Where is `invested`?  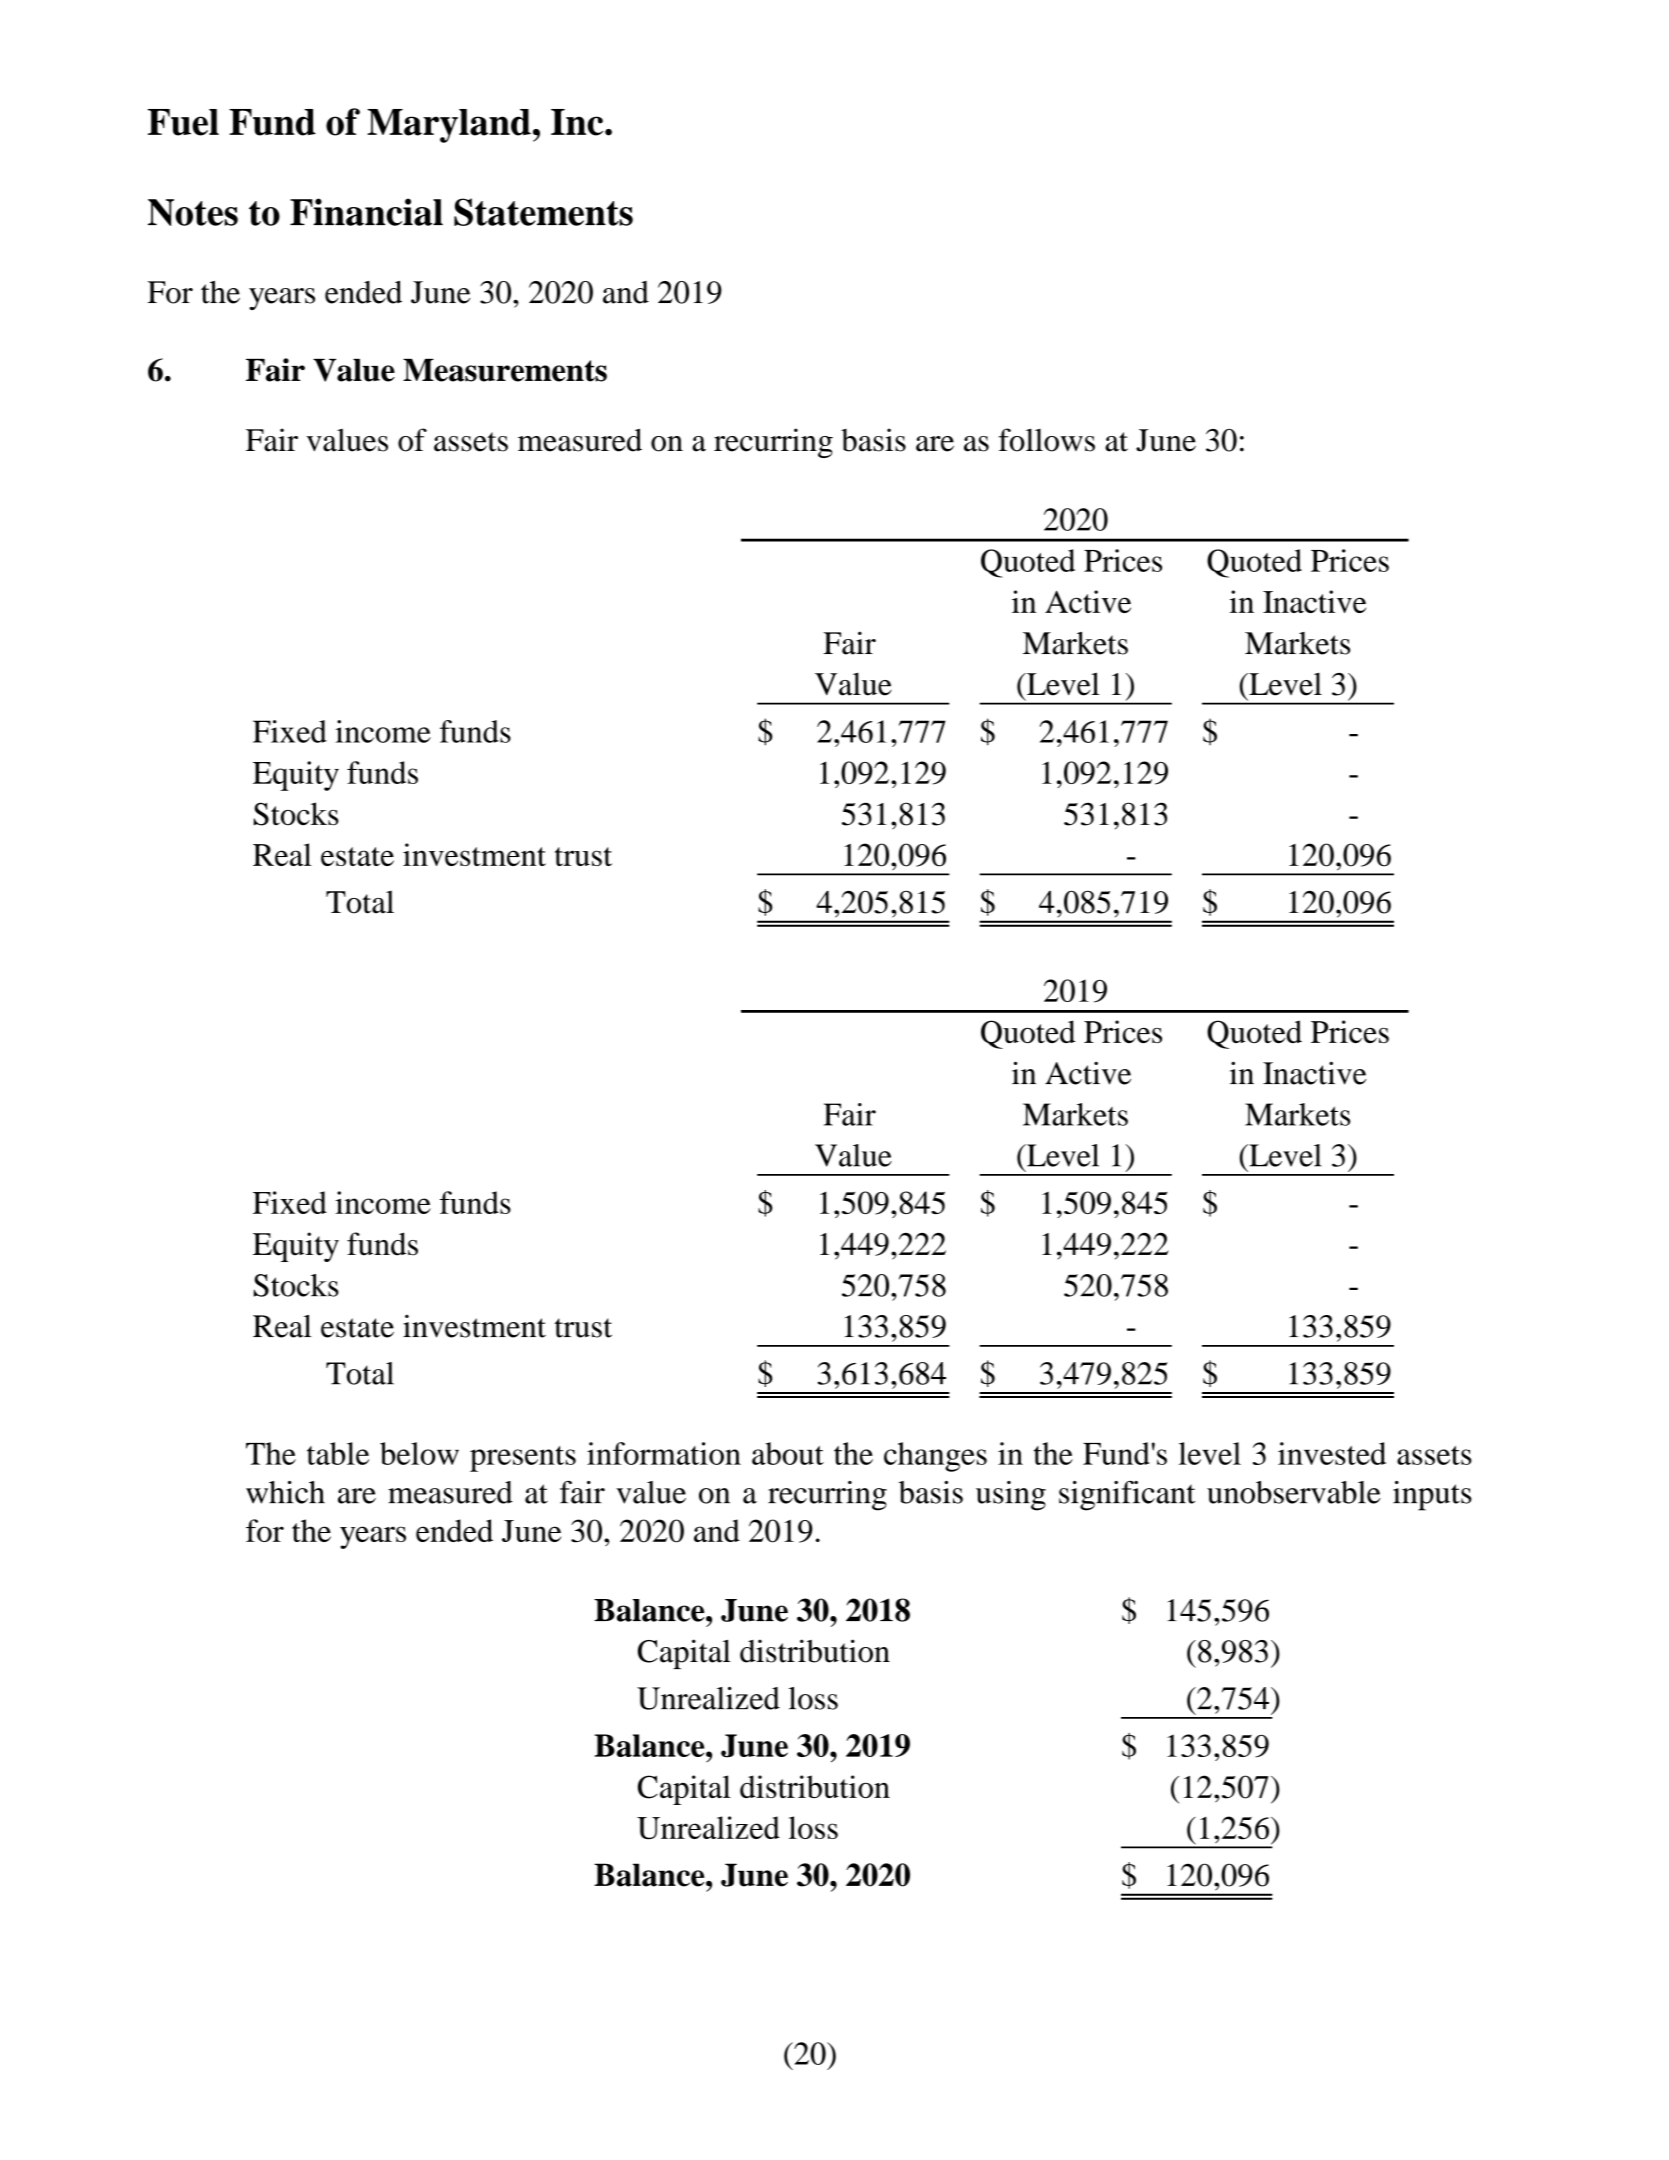
invested is located at coordinates (1332, 1453).
